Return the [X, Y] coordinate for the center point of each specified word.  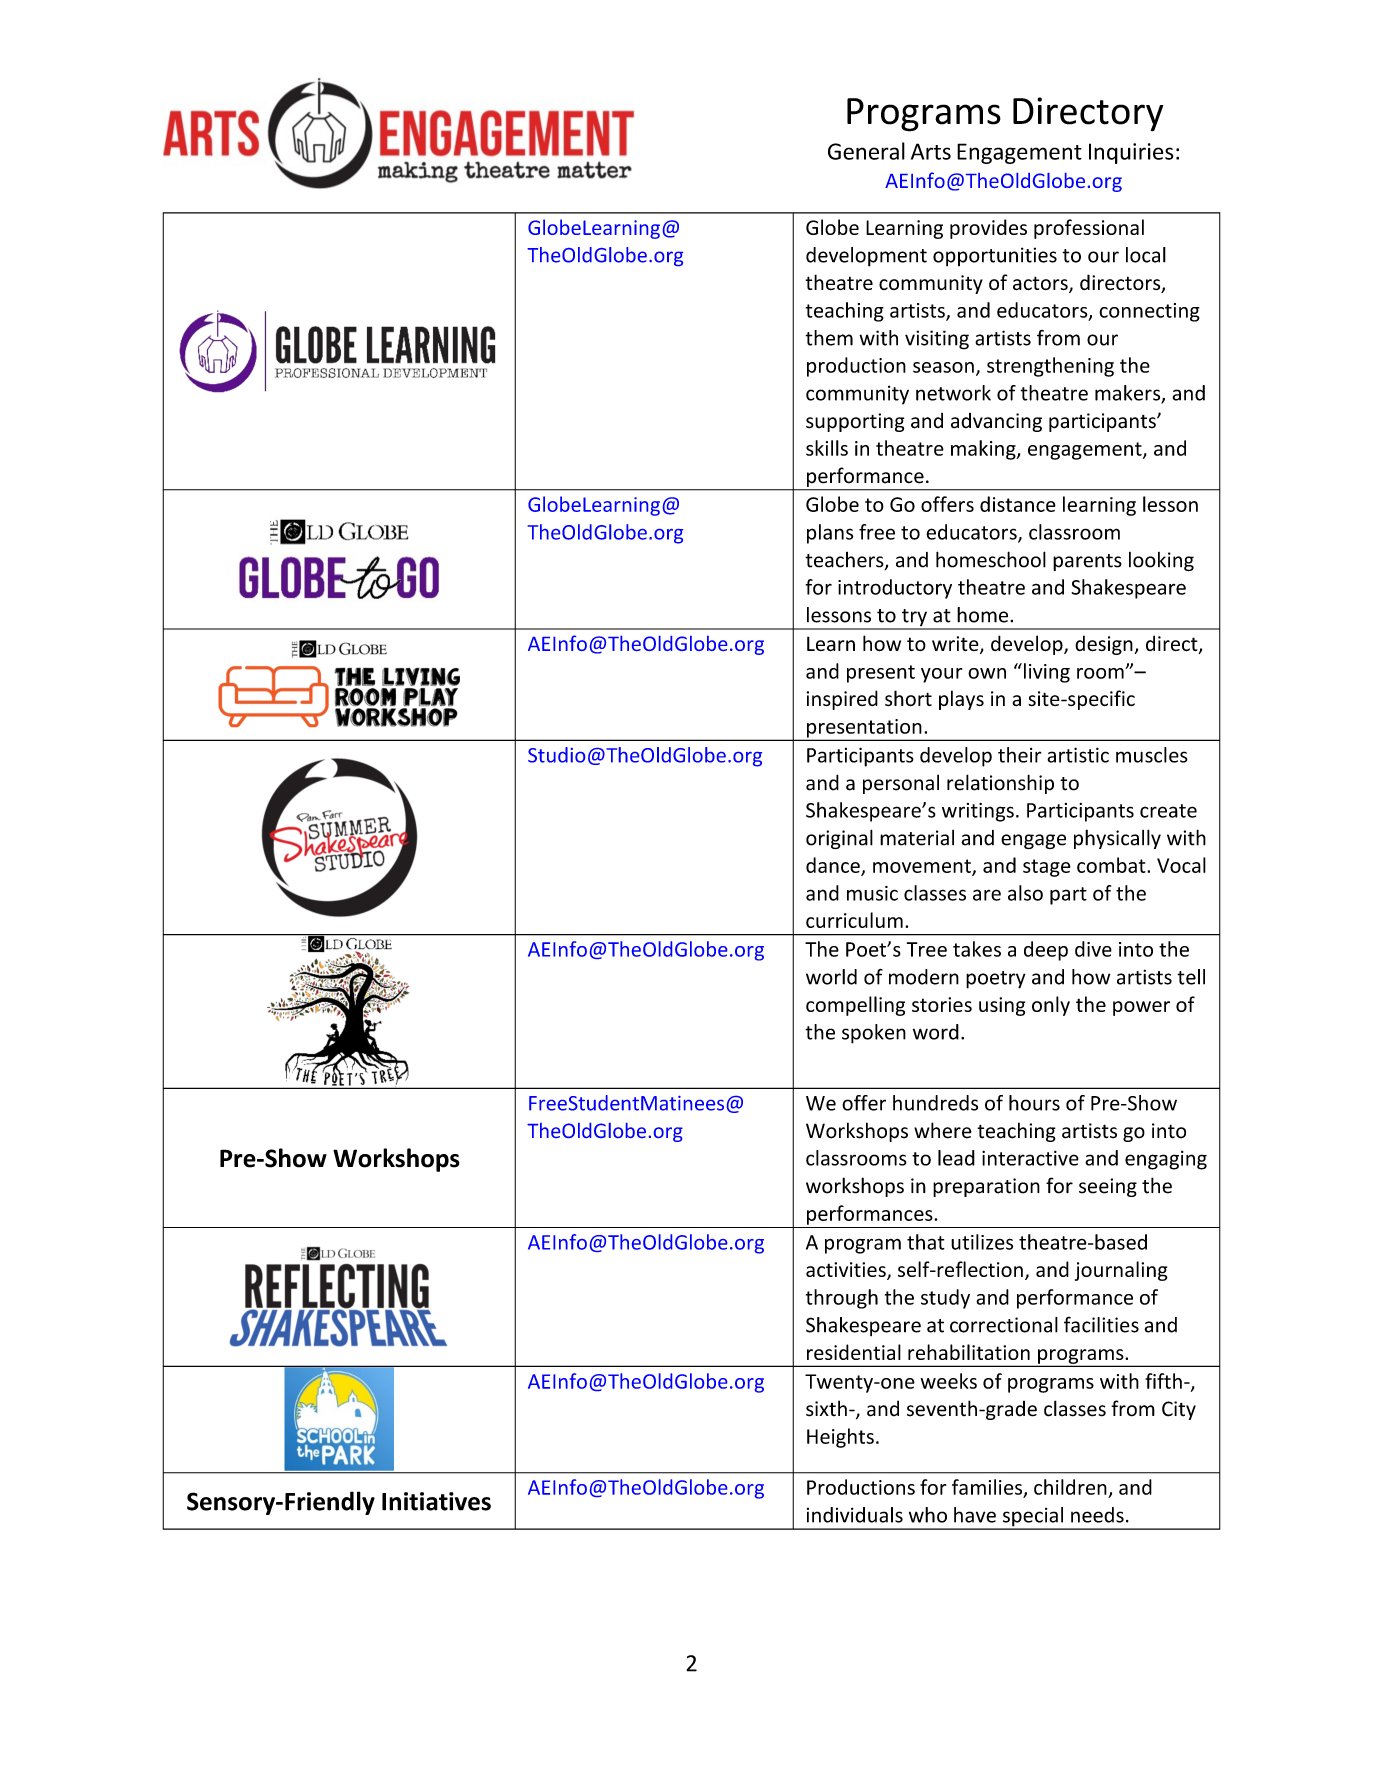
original [839, 839]
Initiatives [436, 1501]
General [866, 151]
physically [1117, 839]
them [829, 338]
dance [834, 866]
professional [1089, 229]
